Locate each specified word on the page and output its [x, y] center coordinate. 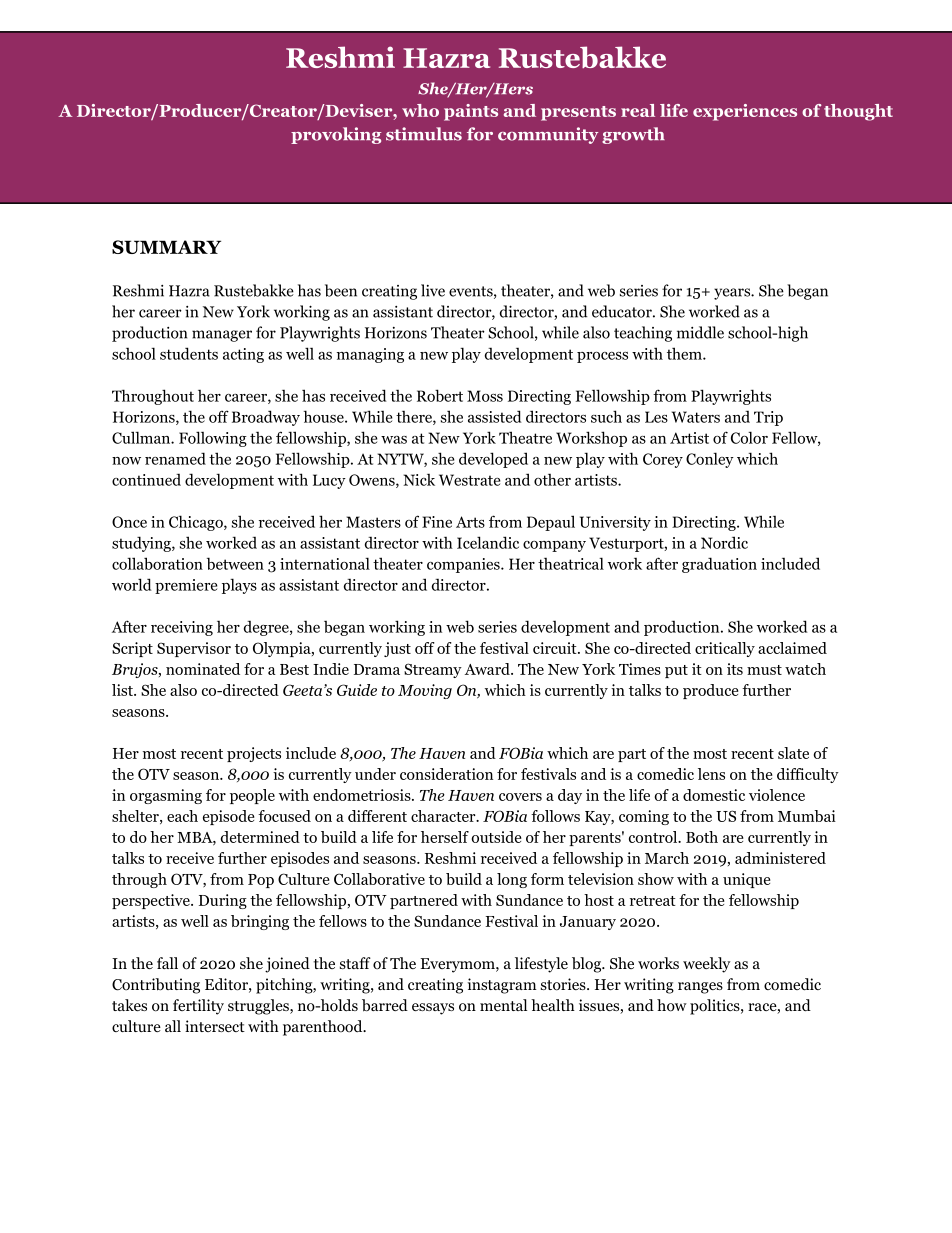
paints [471, 112]
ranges [700, 988]
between [235, 563]
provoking [336, 135]
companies [464, 565]
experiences [745, 112]
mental [503, 1005]
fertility [198, 1007]
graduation [719, 565]
